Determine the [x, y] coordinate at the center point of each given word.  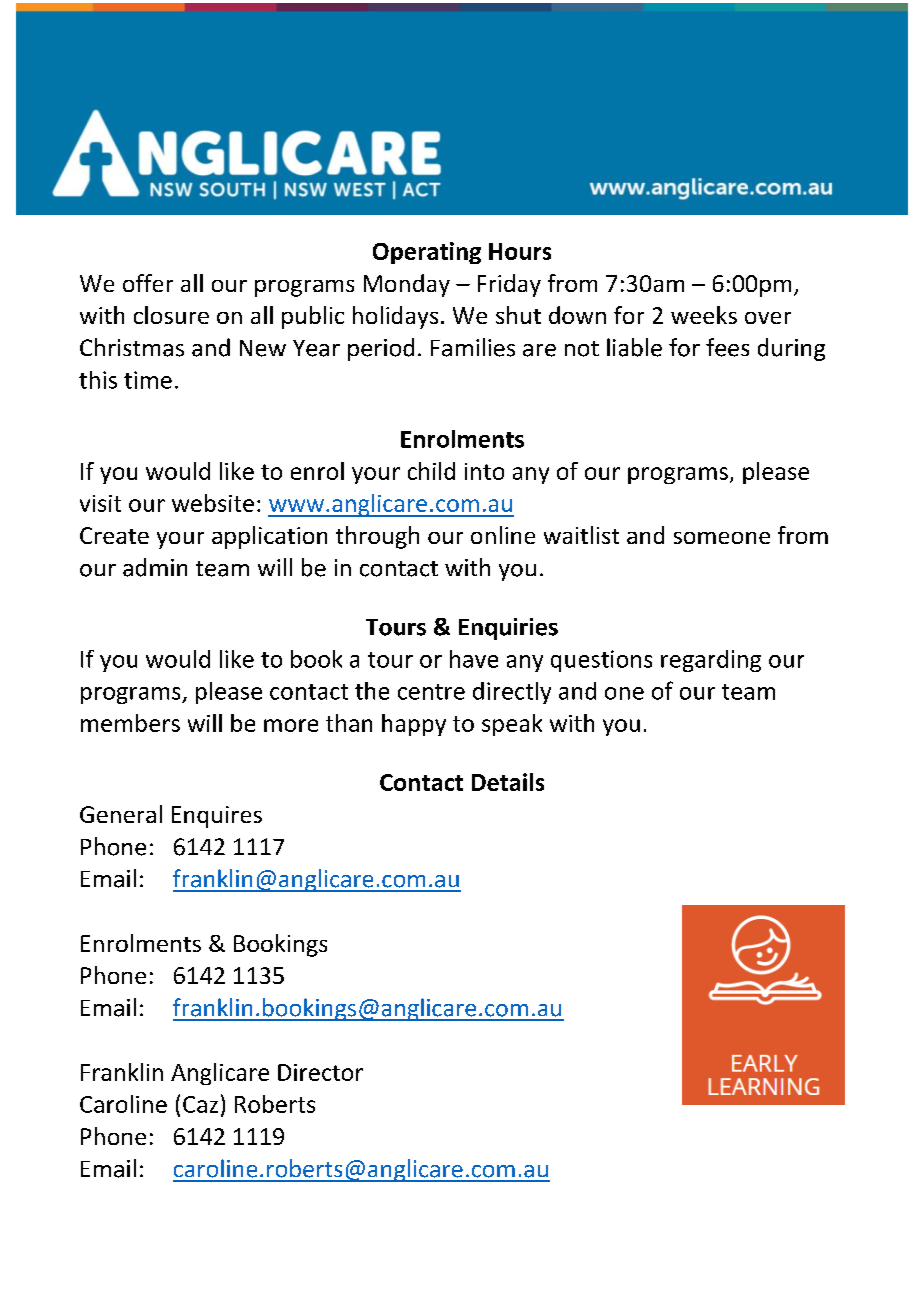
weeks [704, 315]
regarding [711, 661]
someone [722, 538]
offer [148, 283]
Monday [407, 285]
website [213, 503]
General [121, 814]
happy [414, 725]
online [503, 535]
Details [508, 782]
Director [320, 1072]
